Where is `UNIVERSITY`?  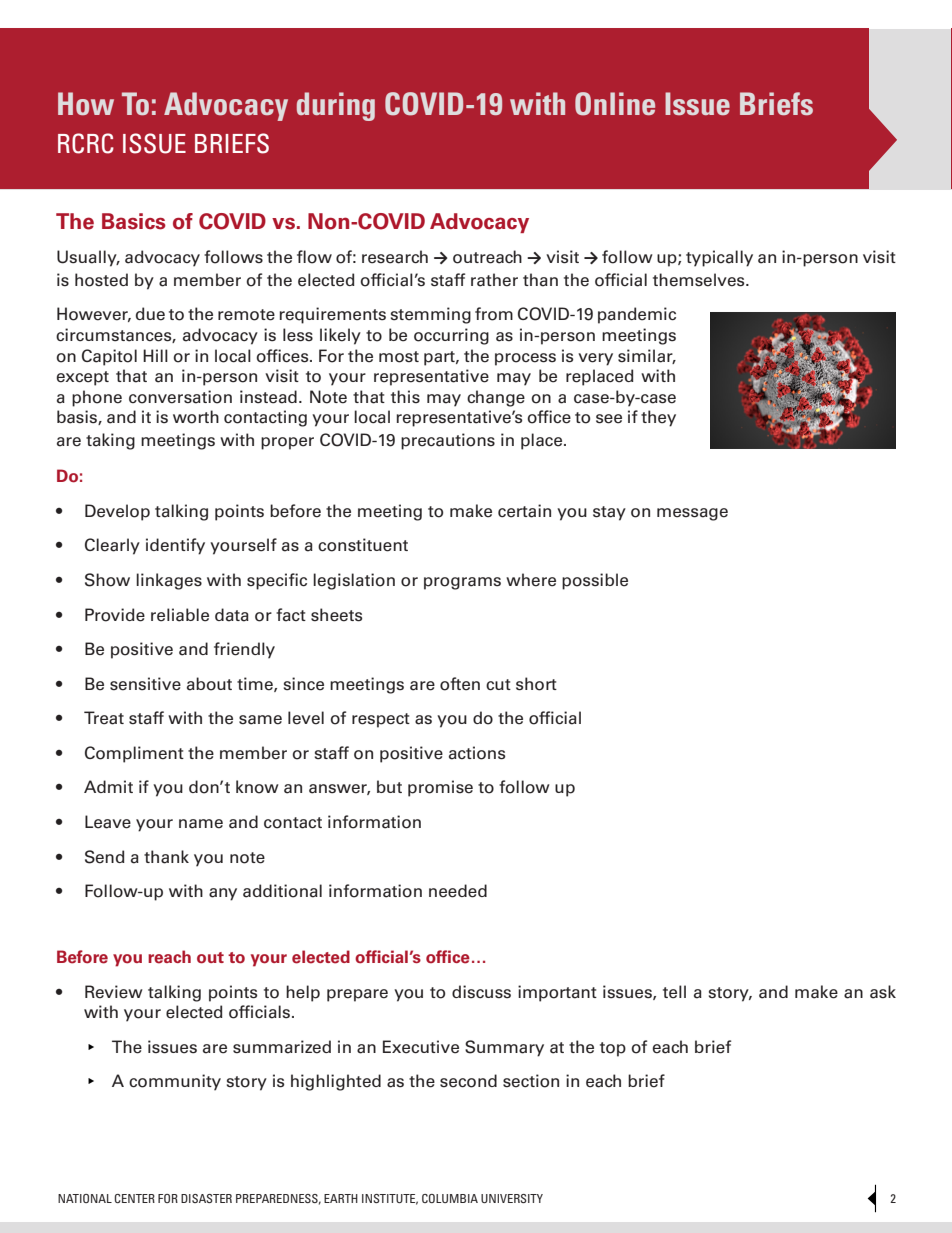
UNIVERSITY is located at coordinates (512, 1198).
